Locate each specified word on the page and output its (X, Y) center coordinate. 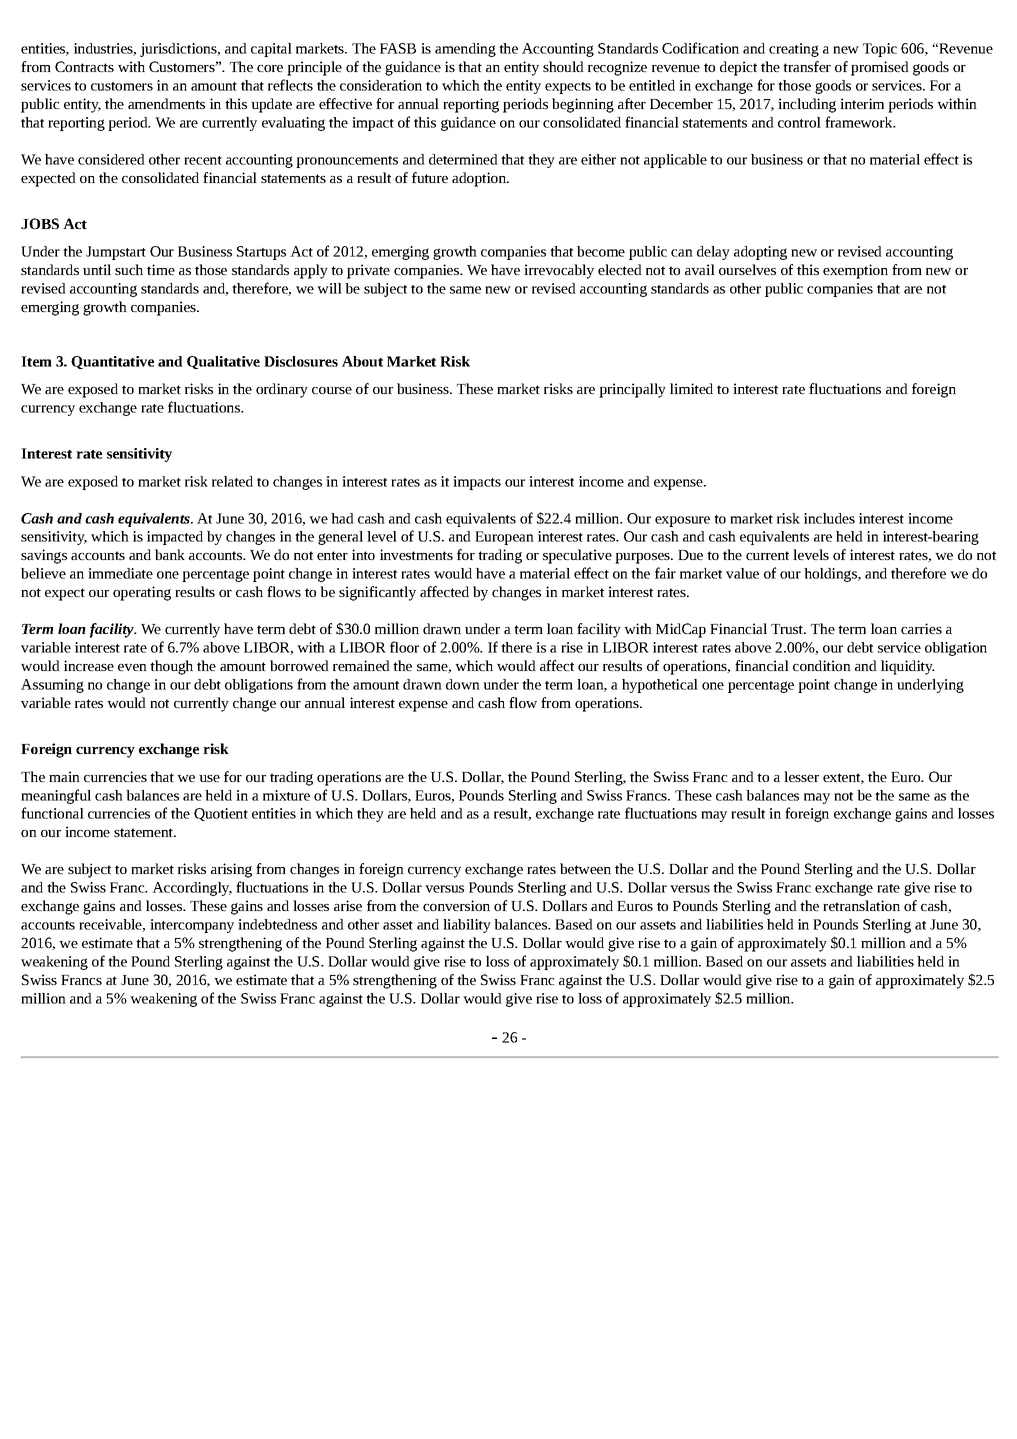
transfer (807, 66)
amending (465, 50)
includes (829, 518)
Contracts (84, 66)
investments (416, 554)
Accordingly (192, 889)
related (232, 481)
